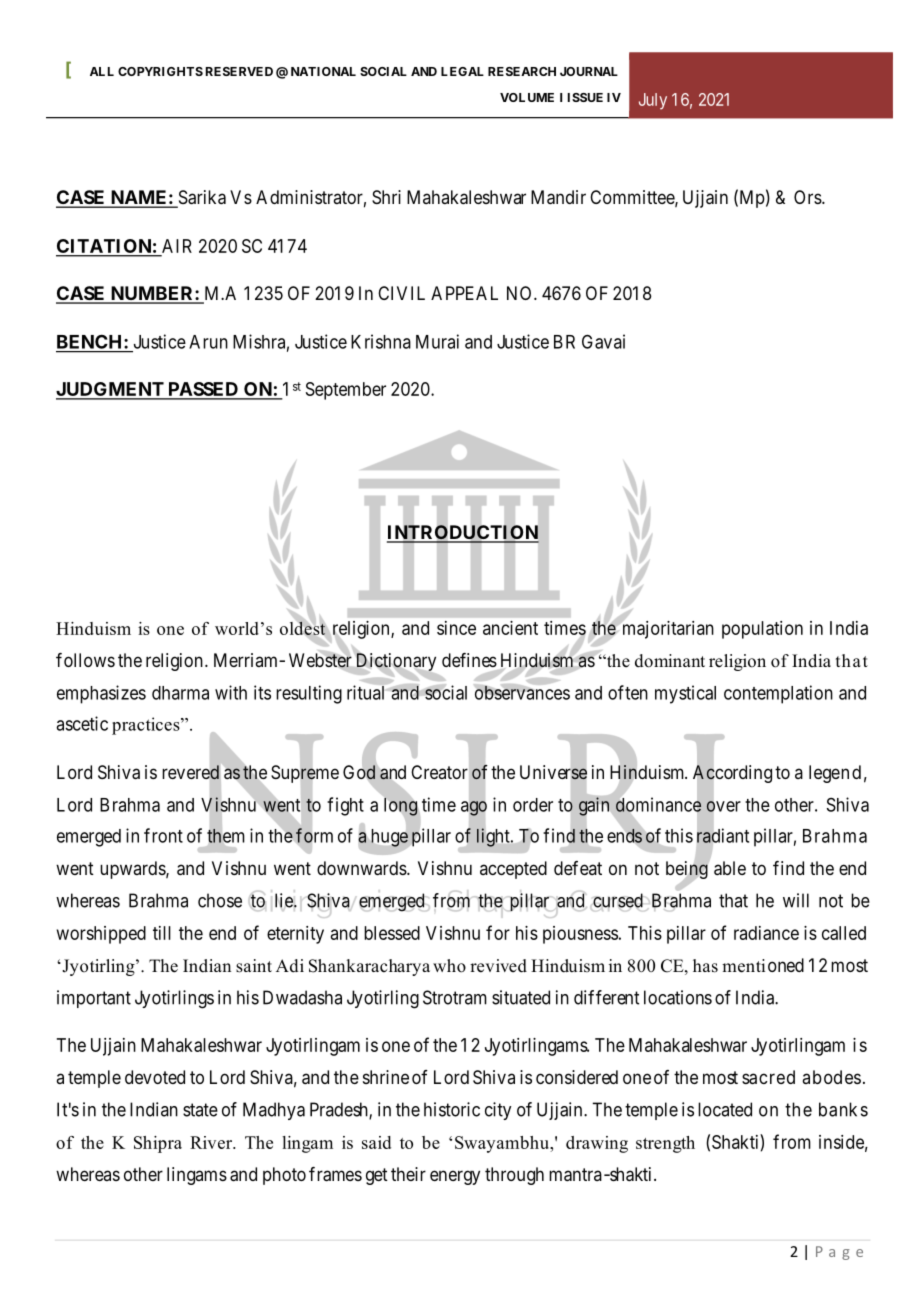 Image resolution: width=924 pixels, height=1308 pixels. I want to click on COPYRIGHTS, so click(160, 71).
